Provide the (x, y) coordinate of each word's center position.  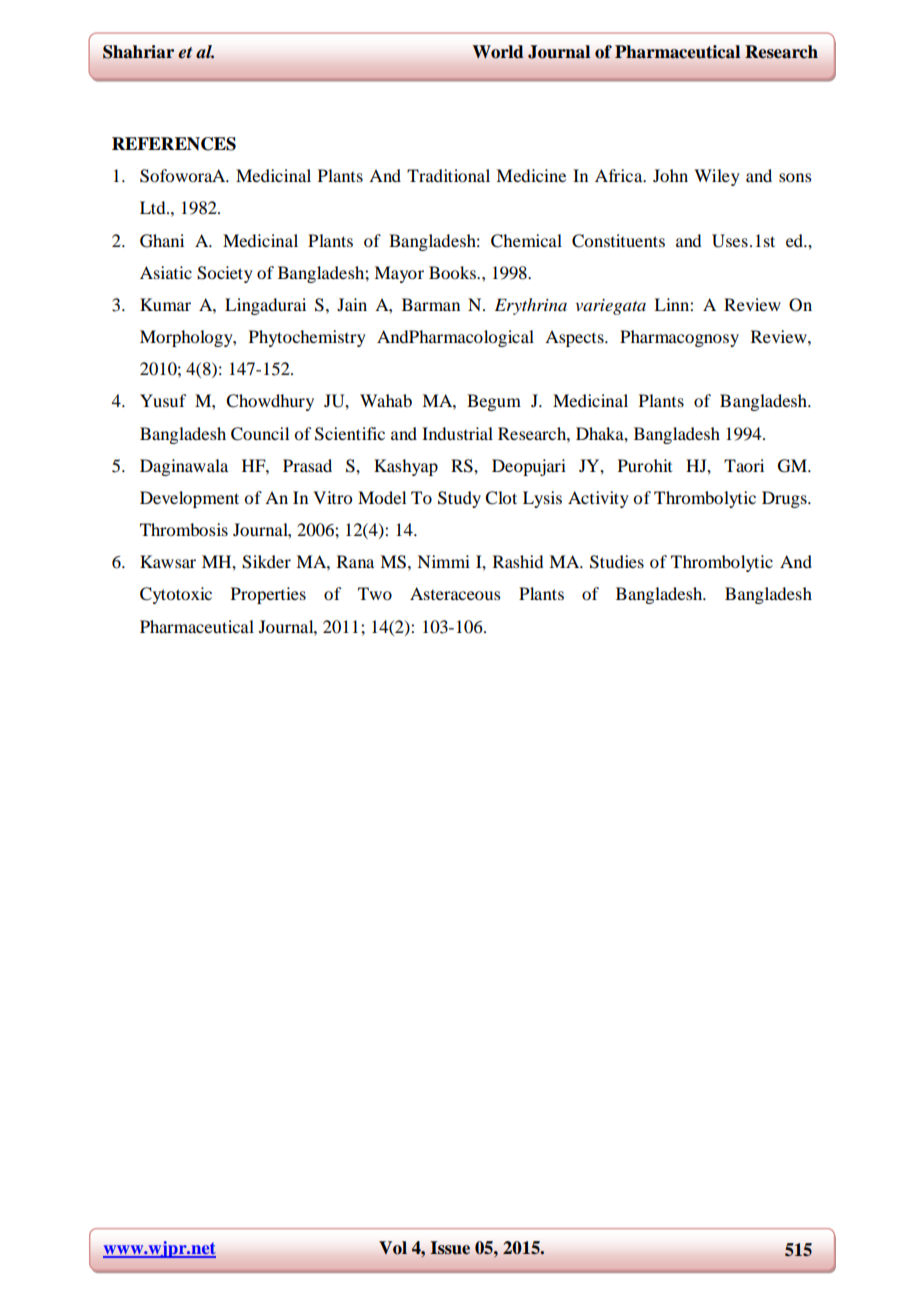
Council (260, 434)
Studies (617, 562)
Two (375, 593)
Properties (268, 595)
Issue (450, 1248)
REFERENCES (174, 144)
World (498, 52)
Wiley (717, 177)
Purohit (645, 465)
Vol (393, 1248)
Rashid (518, 561)
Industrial (457, 433)
